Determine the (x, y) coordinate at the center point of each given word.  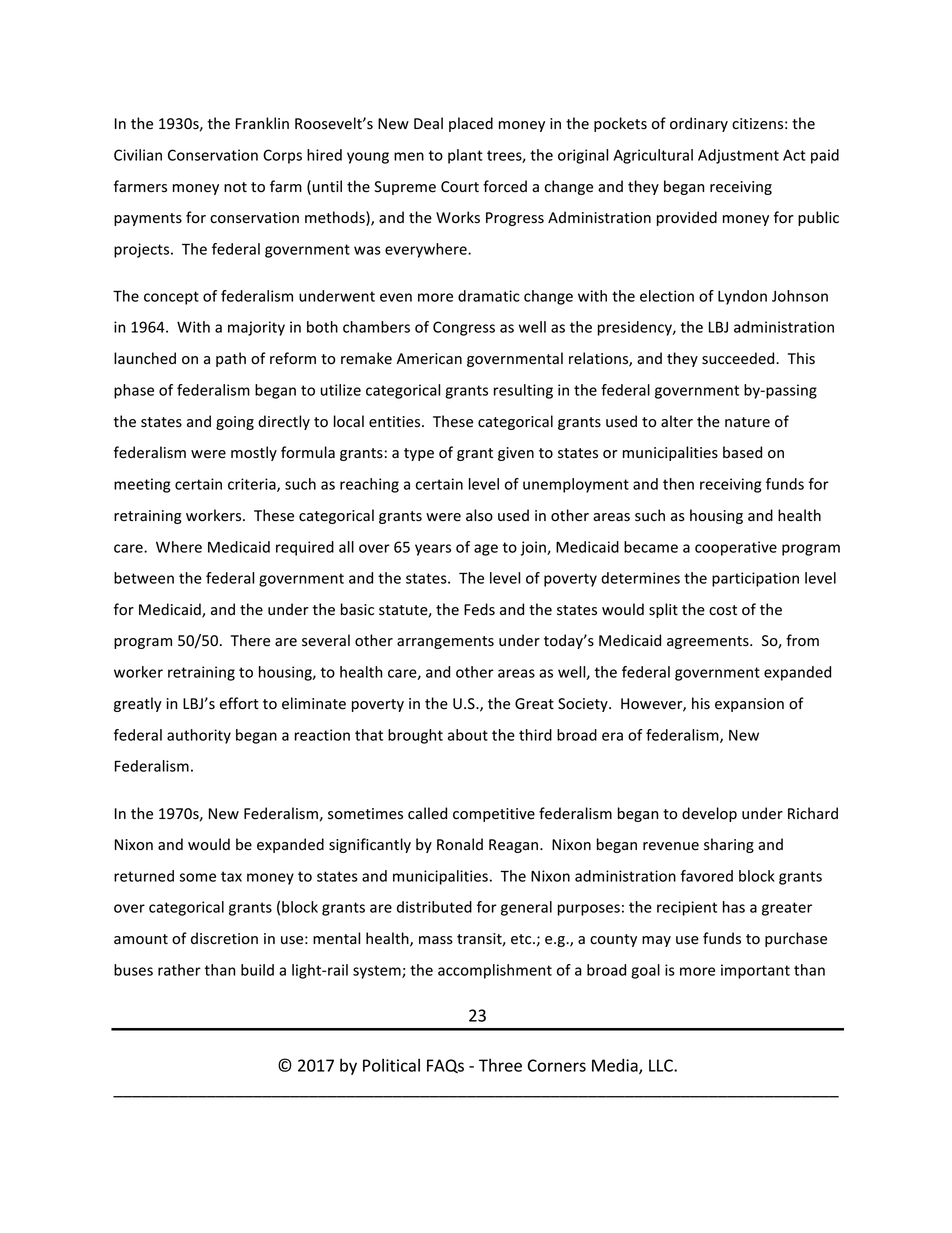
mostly (254, 453)
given (516, 454)
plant (465, 156)
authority (199, 736)
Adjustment (738, 156)
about (468, 735)
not (235, 187)
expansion (749, 705)
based (742, 452)
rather (179, 970)
